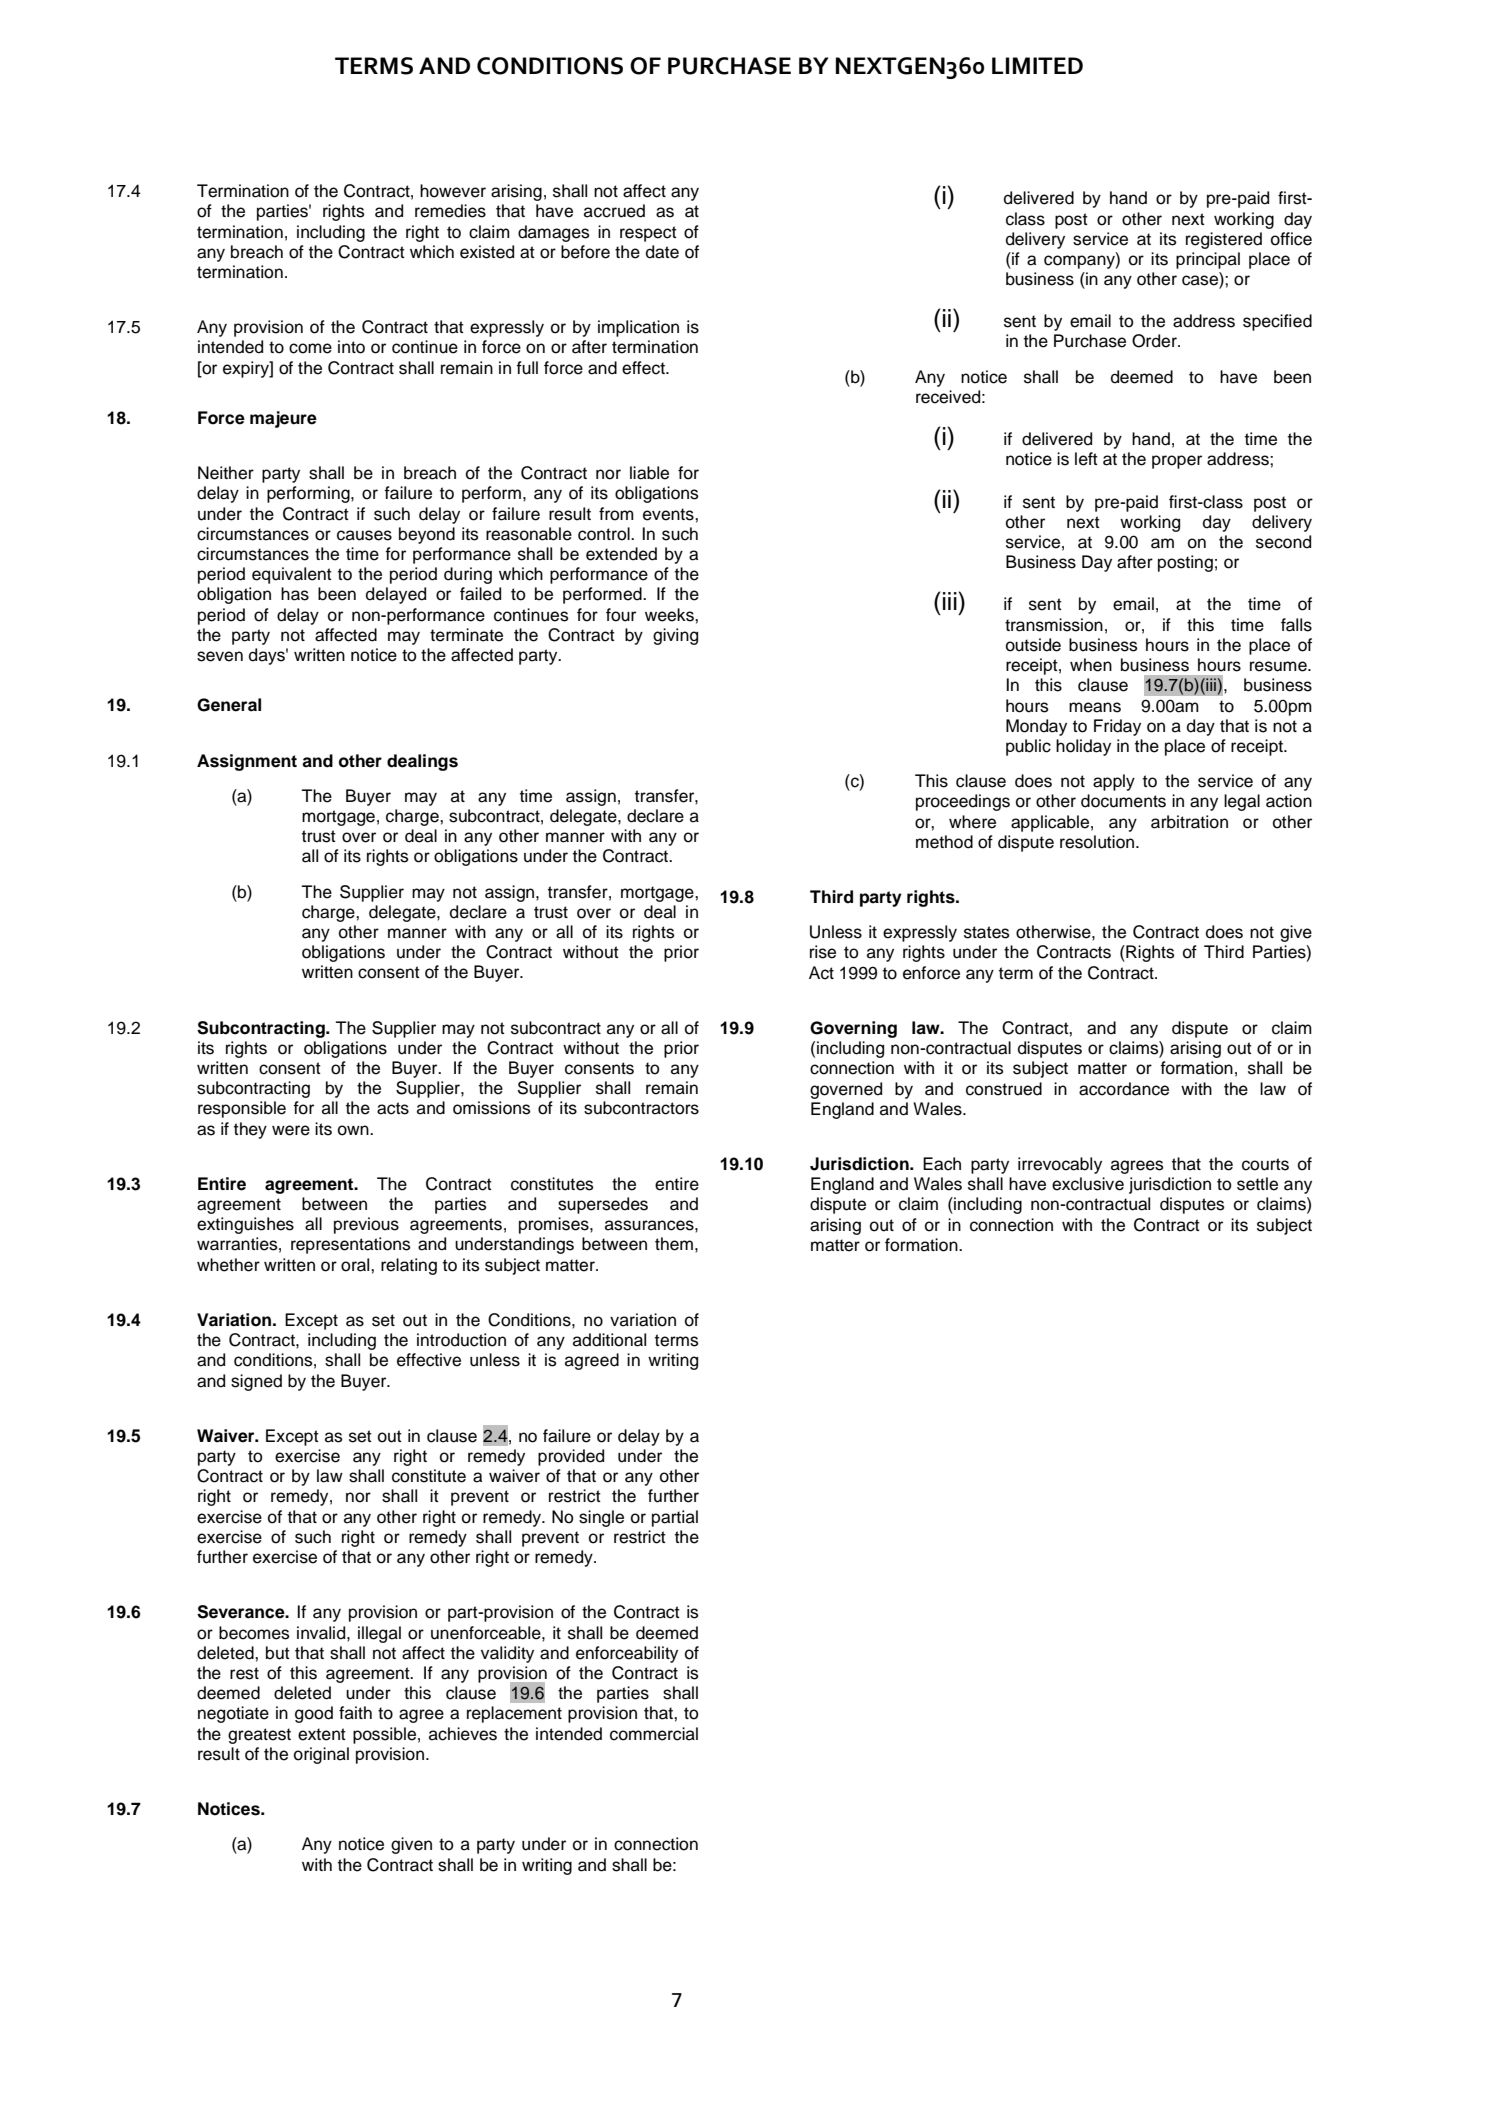 The image size is (1493, 2112). Describe the element at coordinates (669, 514) in the screenshot. I see `events` at that location.
